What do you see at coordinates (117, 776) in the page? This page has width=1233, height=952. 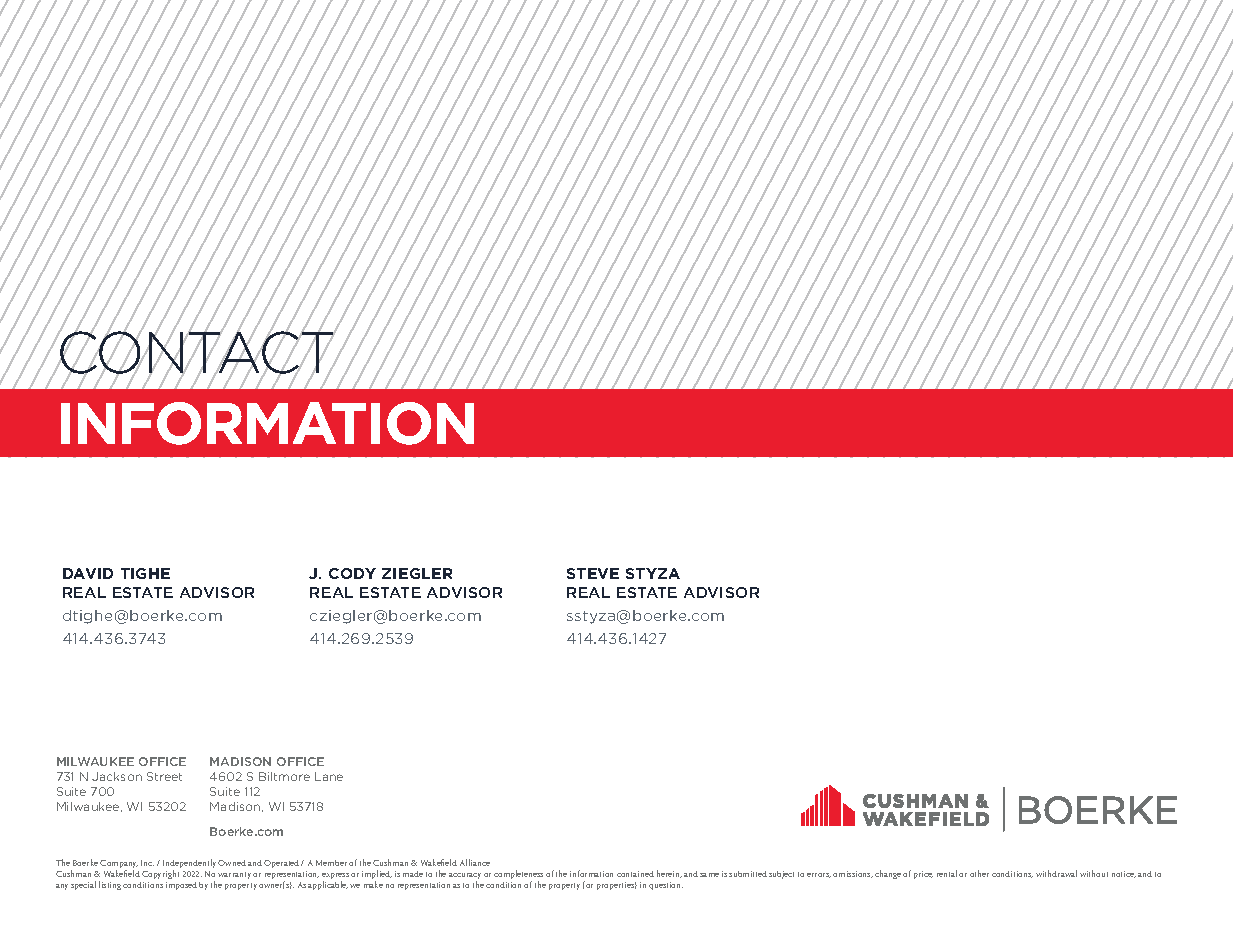 I see `Jackson` at bounding box center [117, 776].
